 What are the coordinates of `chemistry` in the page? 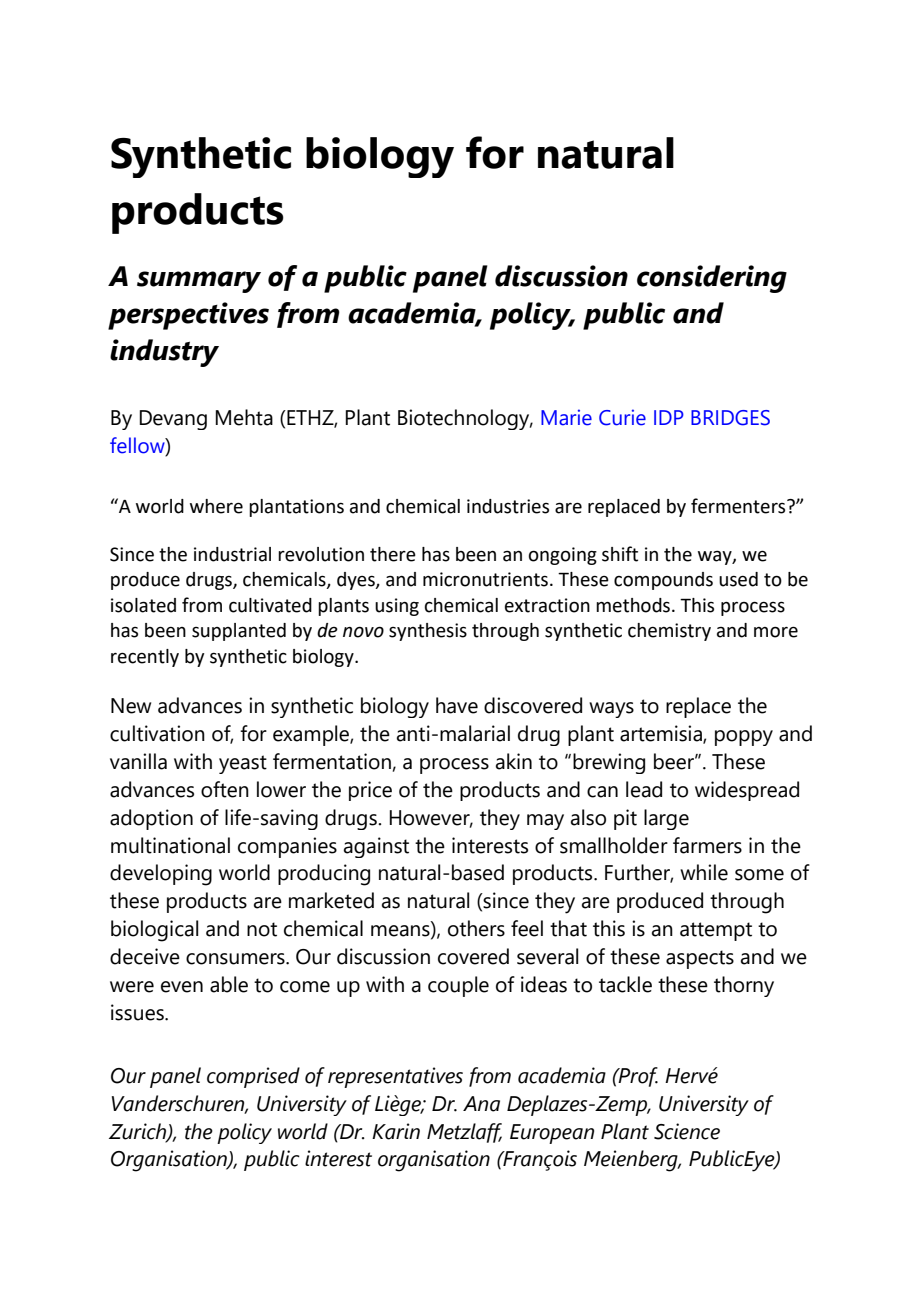 It's located at (669, 632).
